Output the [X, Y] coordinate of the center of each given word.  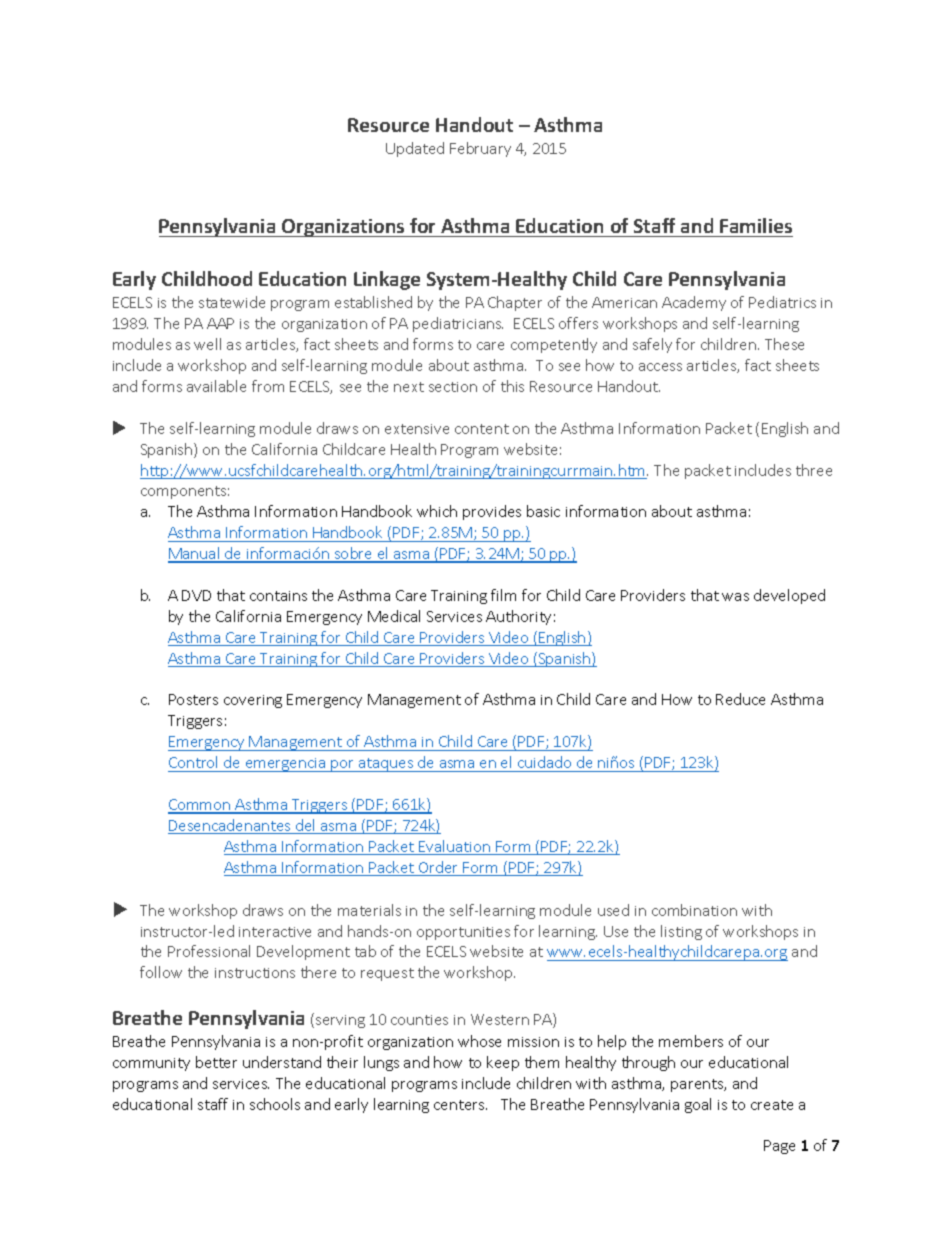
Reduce [740, 699]
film [503, 595]
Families [756, 225]
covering [253, 701]
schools [275, 1104]
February [480, 149]
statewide [232, 302]
